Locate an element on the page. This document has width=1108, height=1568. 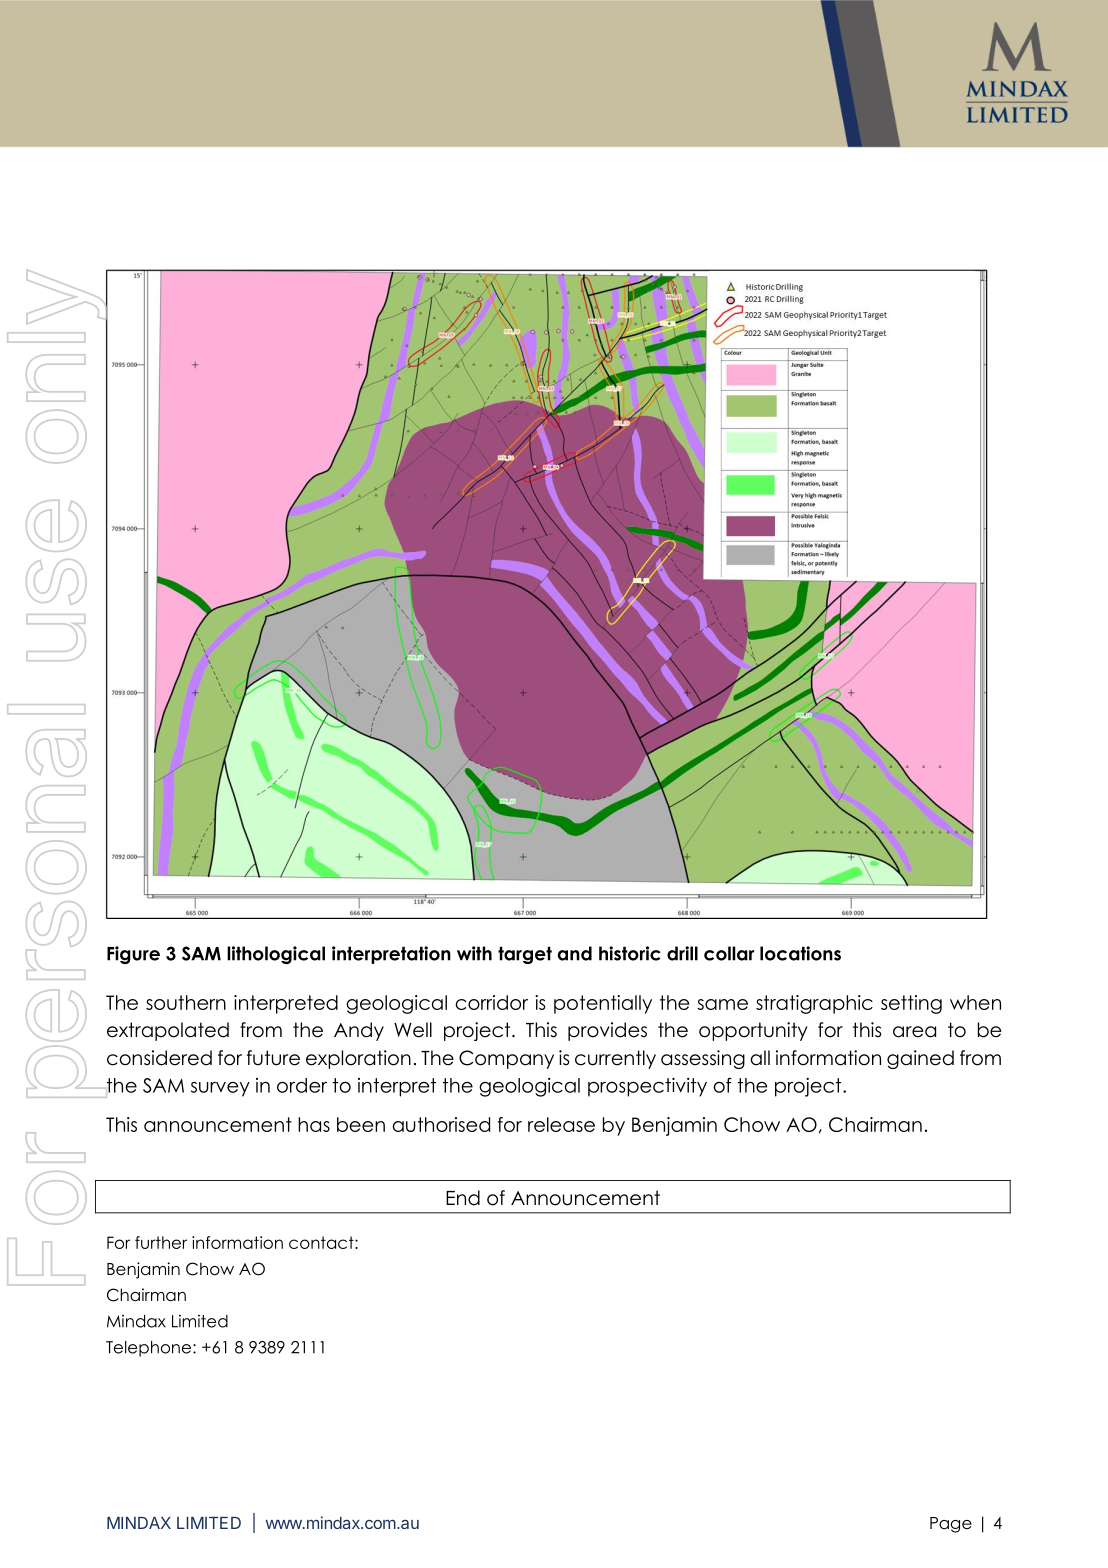
Telephone is located at coordinates (150, 1349).
